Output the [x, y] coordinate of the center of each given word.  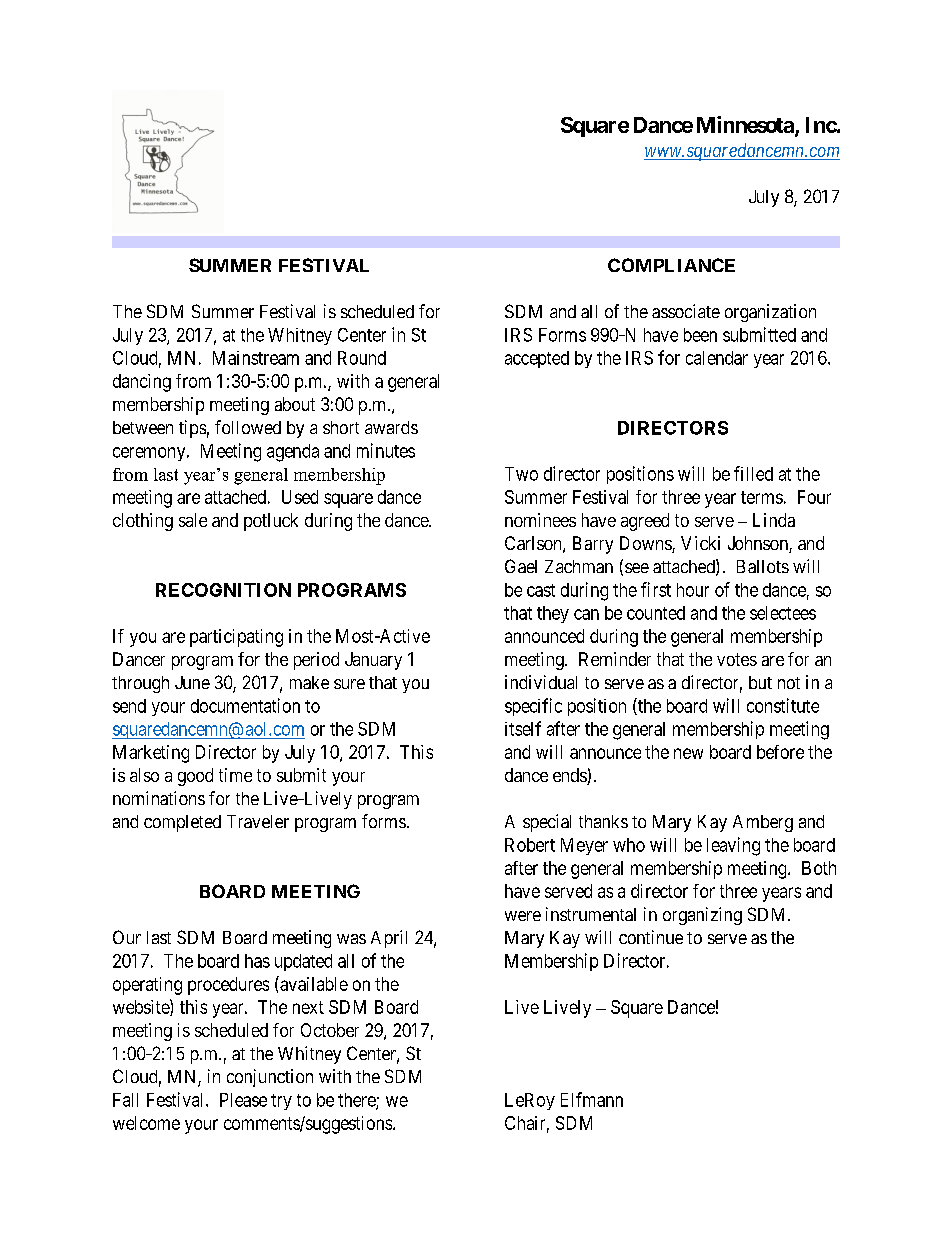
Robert [530, 845]
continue [651, 937]
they [553, 614]
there [357, 1101]
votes [737, 659]
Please [243, 1100]
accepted [537, 359]
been [700, 335]
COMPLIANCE [671, 265]
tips [192, 429]
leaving [733, 846]
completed [182, 823]
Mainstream [256, 358]
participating [236, 638]
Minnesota [746, 126]
